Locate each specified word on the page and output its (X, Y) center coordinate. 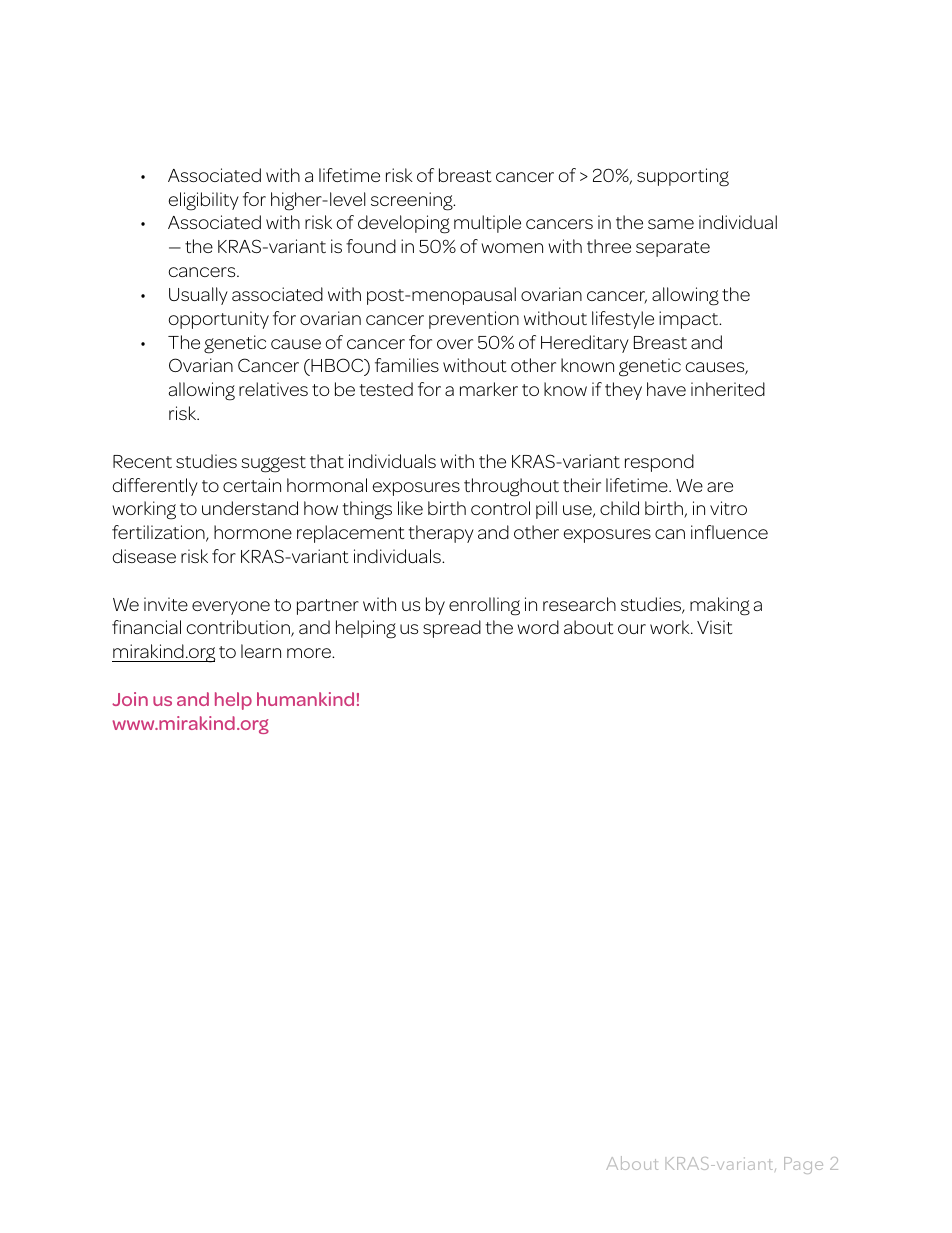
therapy (441, 534)
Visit (714, 627)
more (310, 653)
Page (803, 1165)
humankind (305, 699)
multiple (487, 224)
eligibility (203, 201)
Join (130, 699)
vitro (728, 508)
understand (250, 508)
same (671, 224)
